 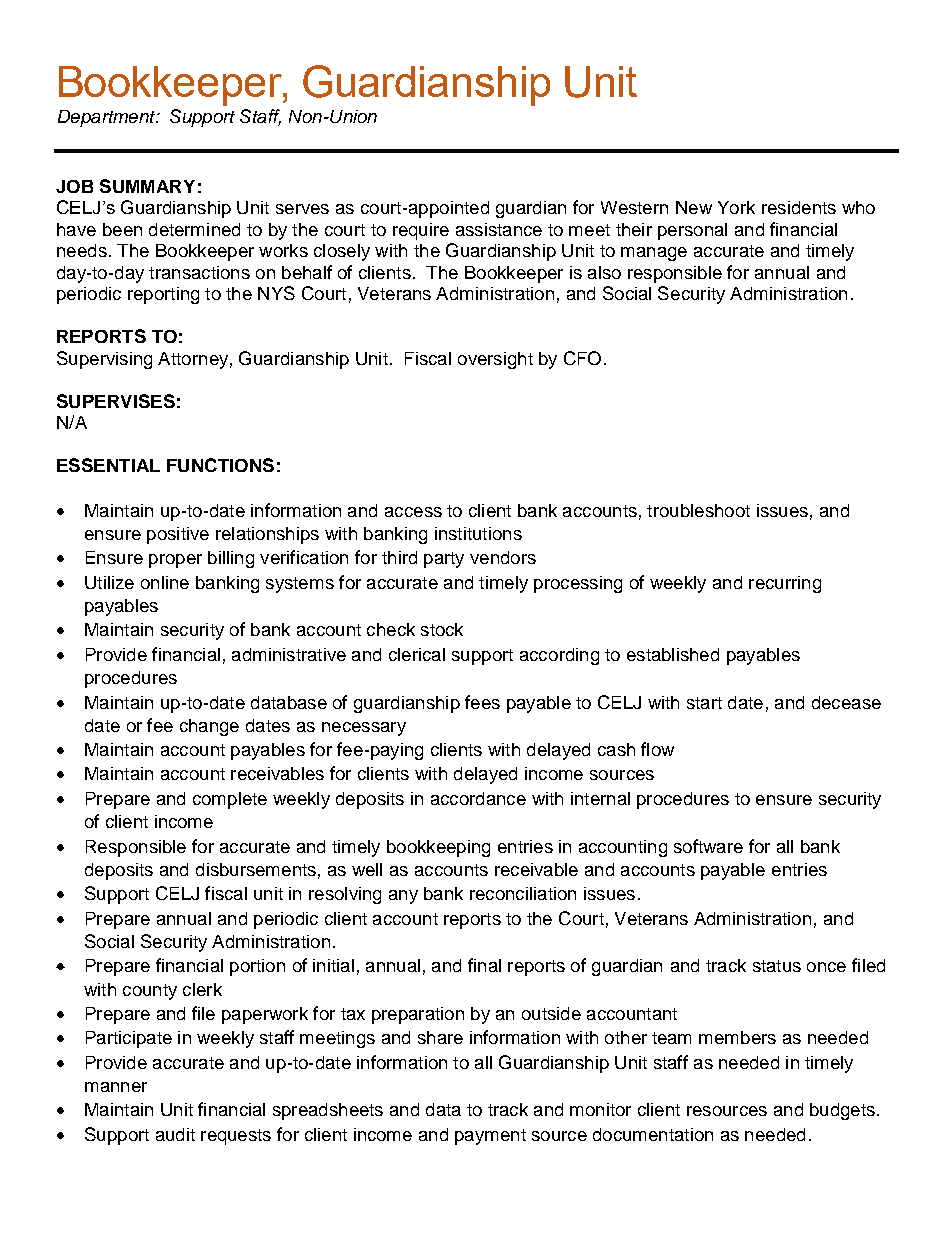 What do you see at coordinates (147, 186) in the page?
I see `SUMMARY` at bounding box center [147, 186].
